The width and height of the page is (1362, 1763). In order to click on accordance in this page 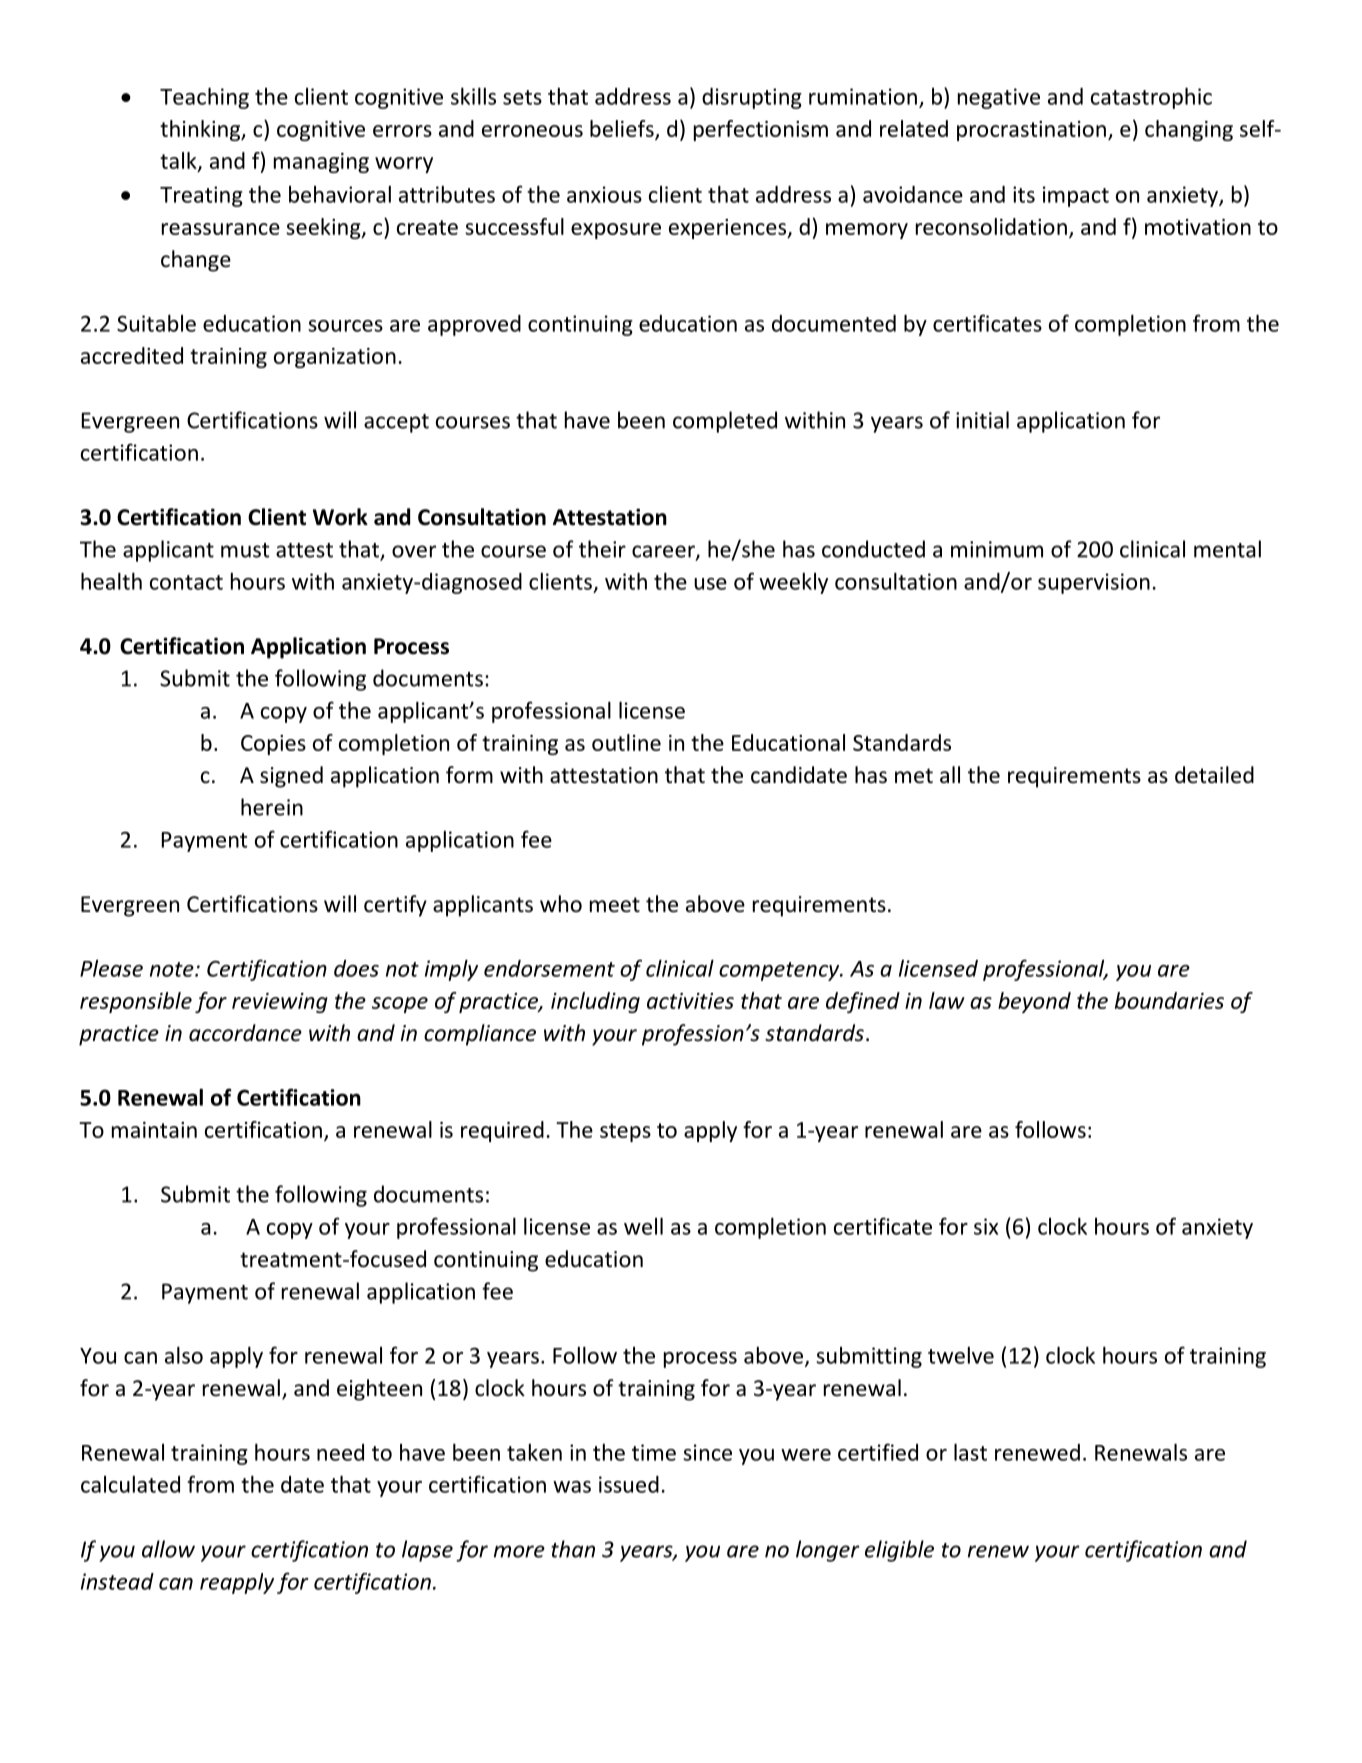, I will do `click(245, 1033)`.
